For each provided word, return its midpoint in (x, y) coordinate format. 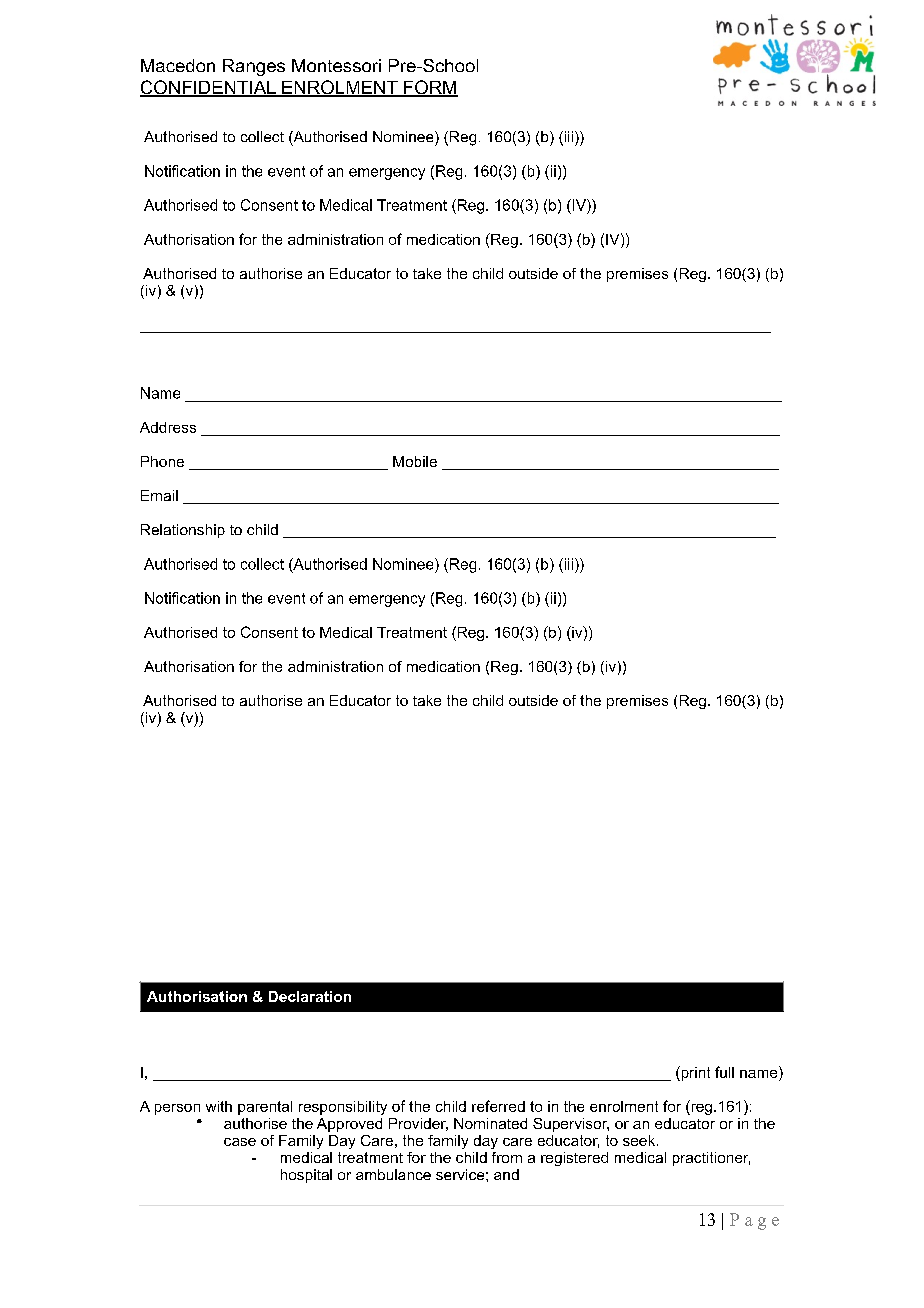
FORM (430, 88)
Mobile (415, 461)
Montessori (336, 65)
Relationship (183, 531)
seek (640, 1140)
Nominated (490, 1123)
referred (498, 1106)
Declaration (310, 996)
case (240, 1142)
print (694, 1073)
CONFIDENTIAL (209, 88)
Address (168, 427)
